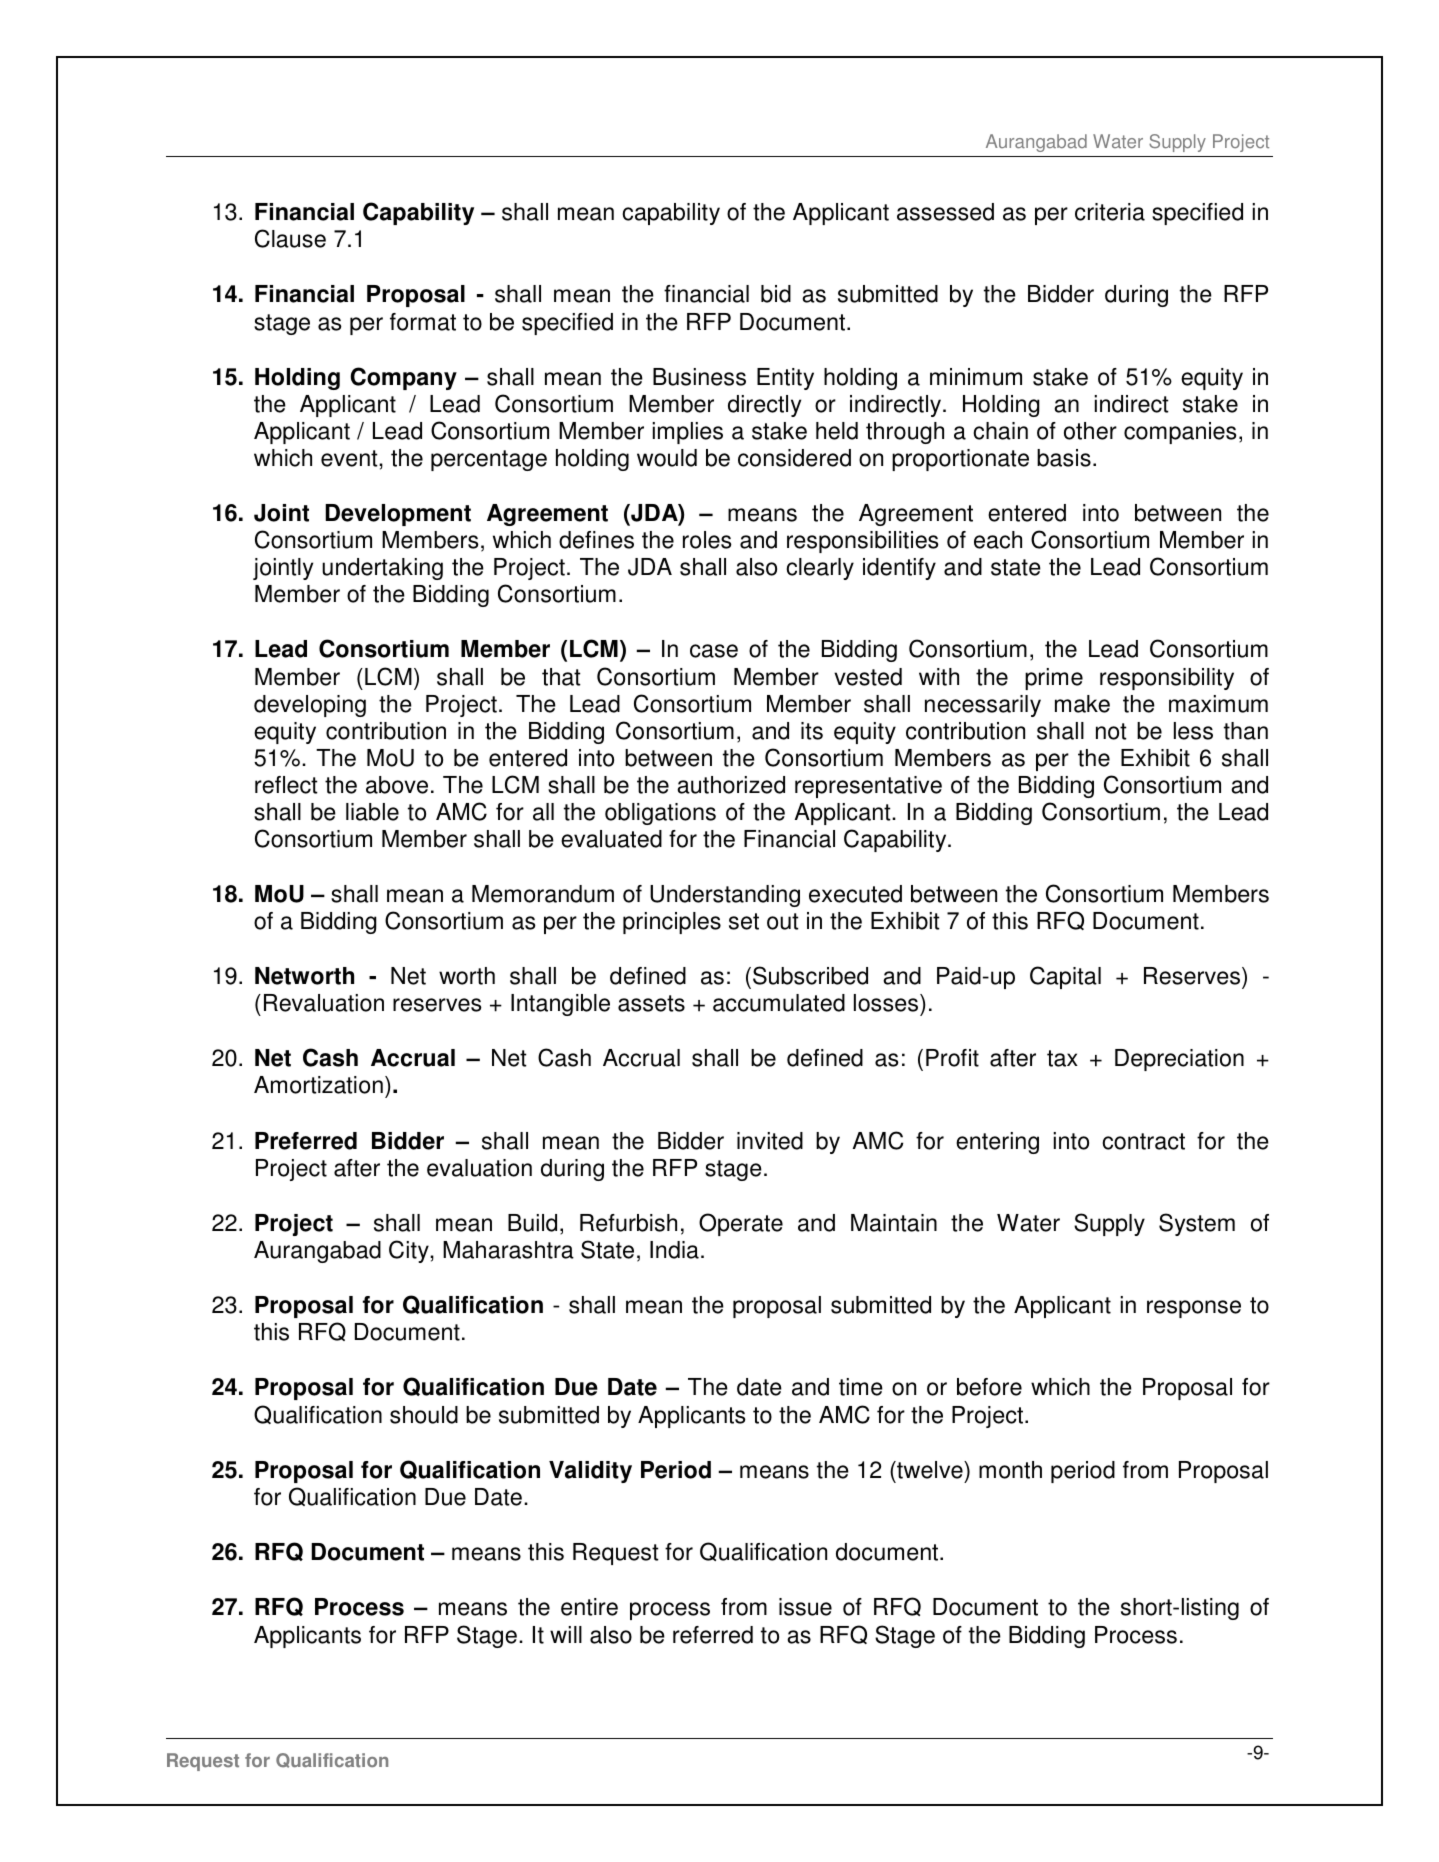 This screenshot has width=1439, height=1862. I want to click on format, so click(423, 322).
